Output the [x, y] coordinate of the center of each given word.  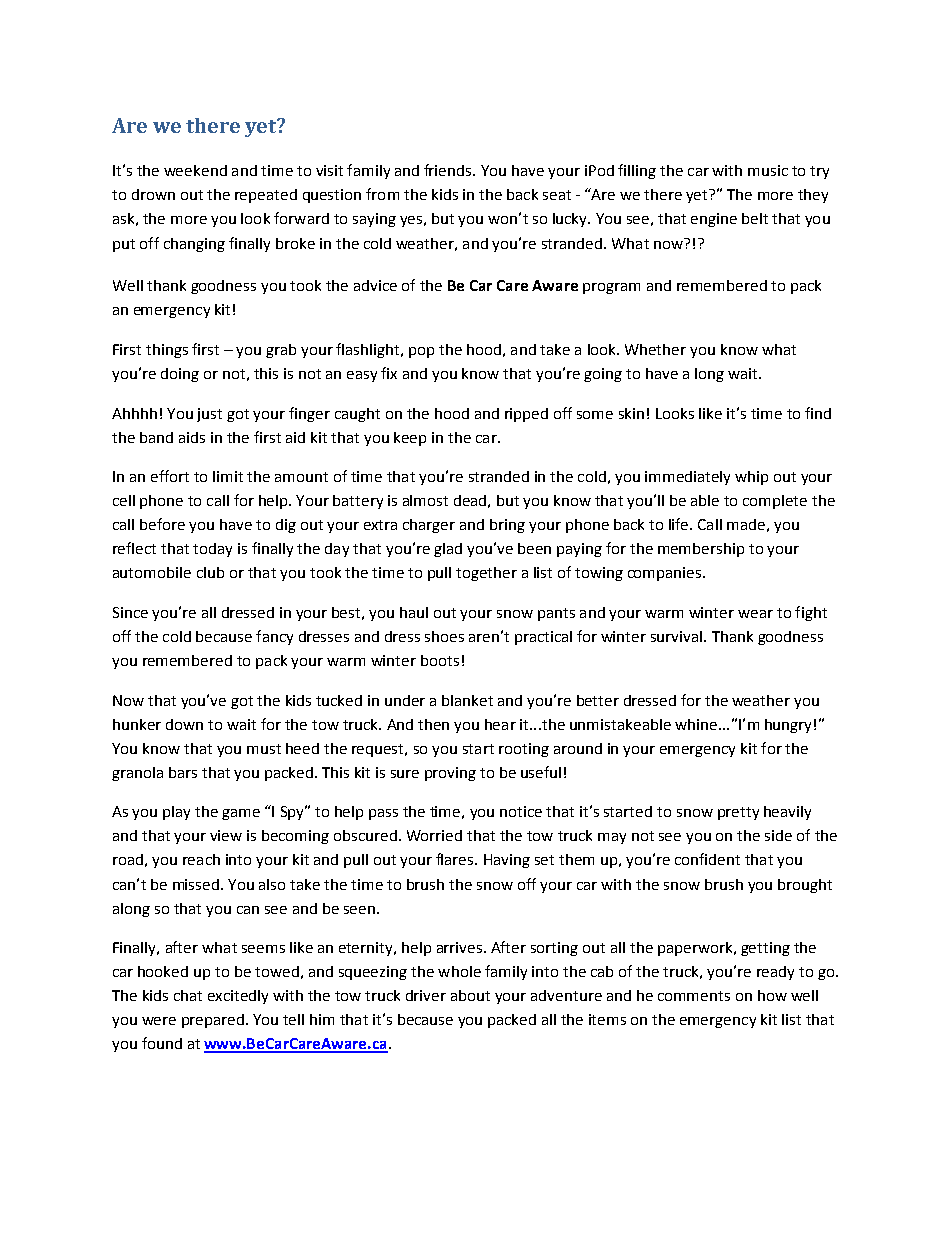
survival [678, 636]
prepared [213, 1021]
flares [456, 859]
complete [775, 502]
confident [707, 859]
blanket [467, 700]
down [184, 724]
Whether [655, 349]
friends [449, 170]
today [212, 550]
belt [755, 218]
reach [201, 859]
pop [421, 352]
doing [180, 375]
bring [507, 526]
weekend [195, 170]
